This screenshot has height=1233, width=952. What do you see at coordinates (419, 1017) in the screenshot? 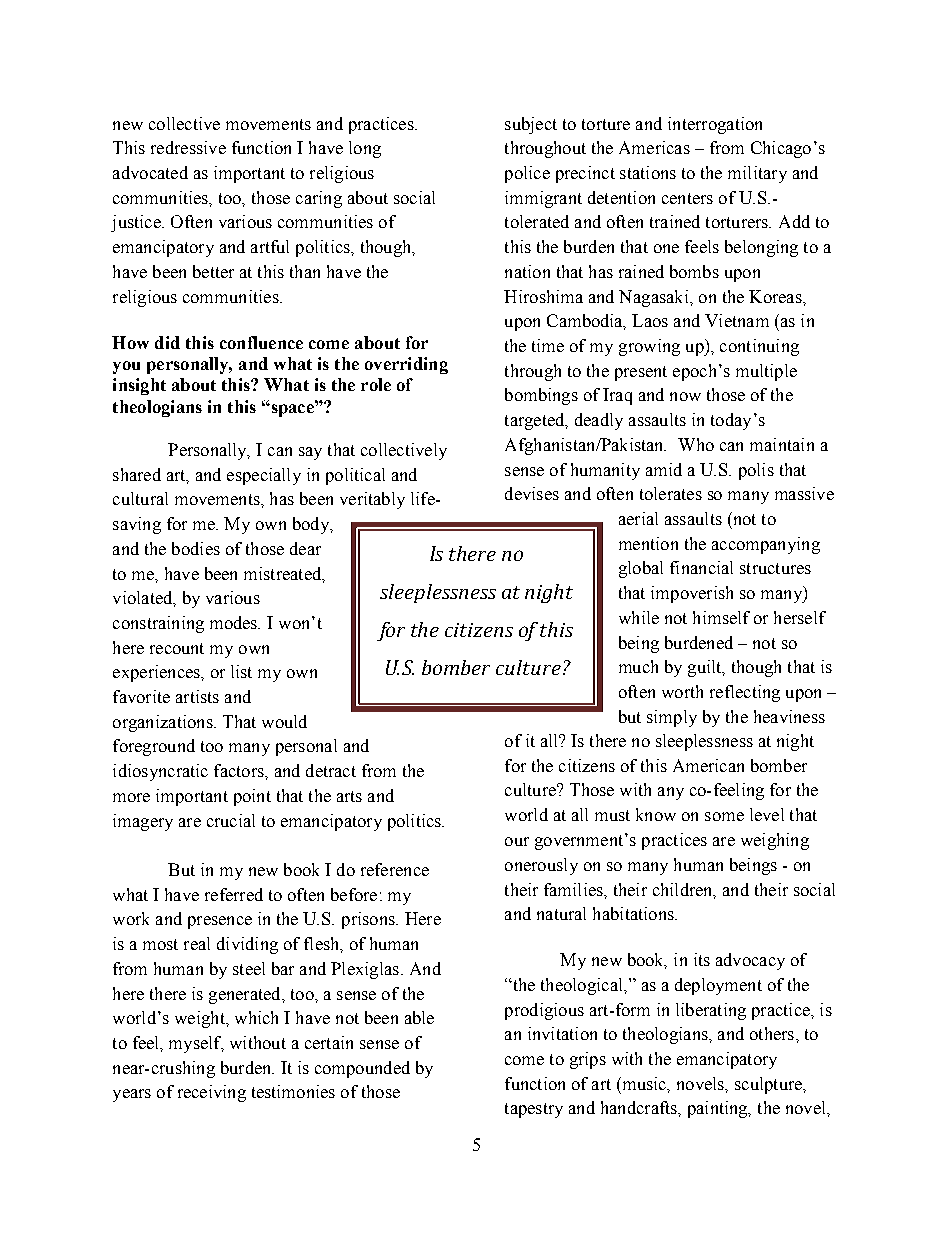
I see `able` at bounding box center [419, 1017].
